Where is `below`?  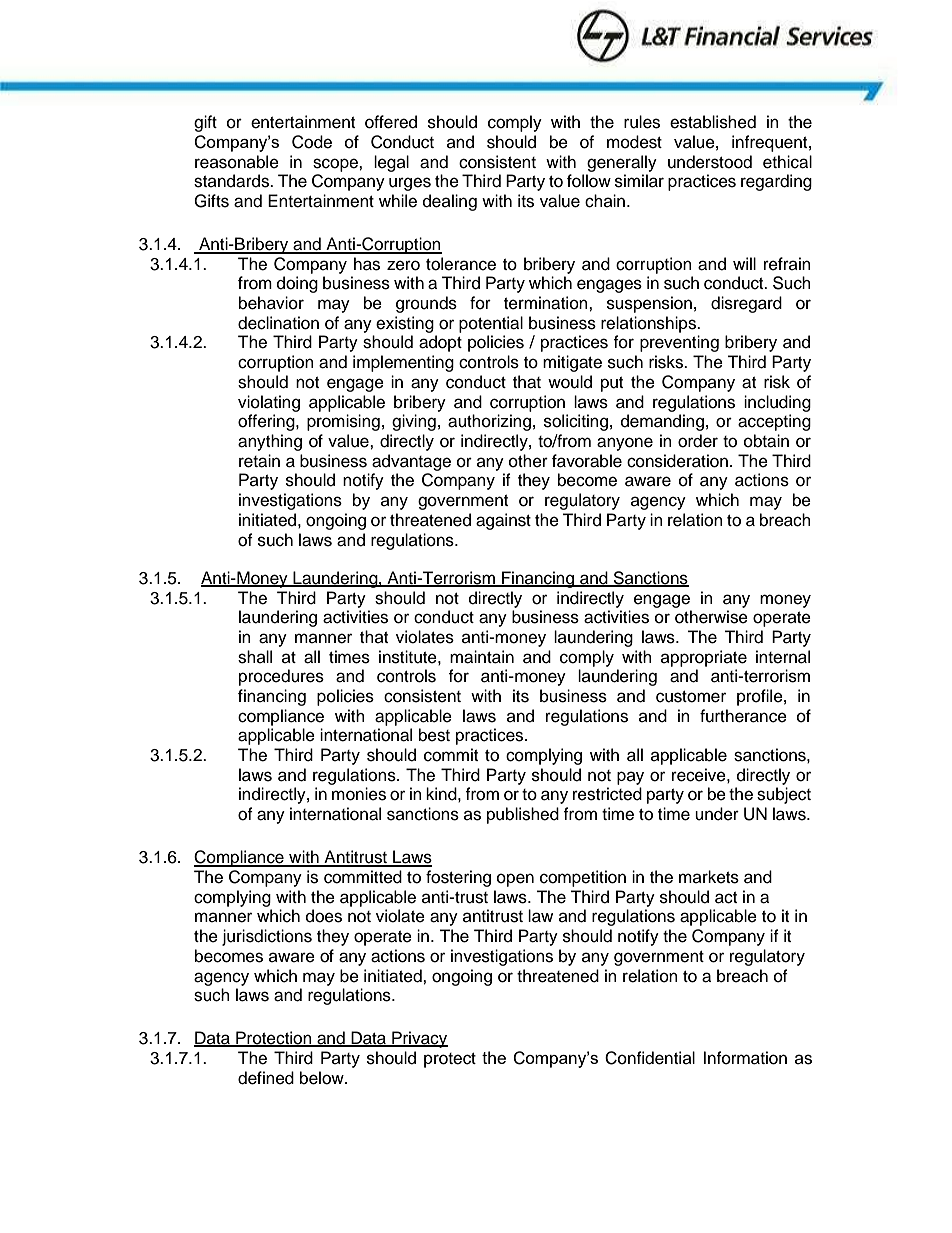 below is located at coordinates (323, 1078).
